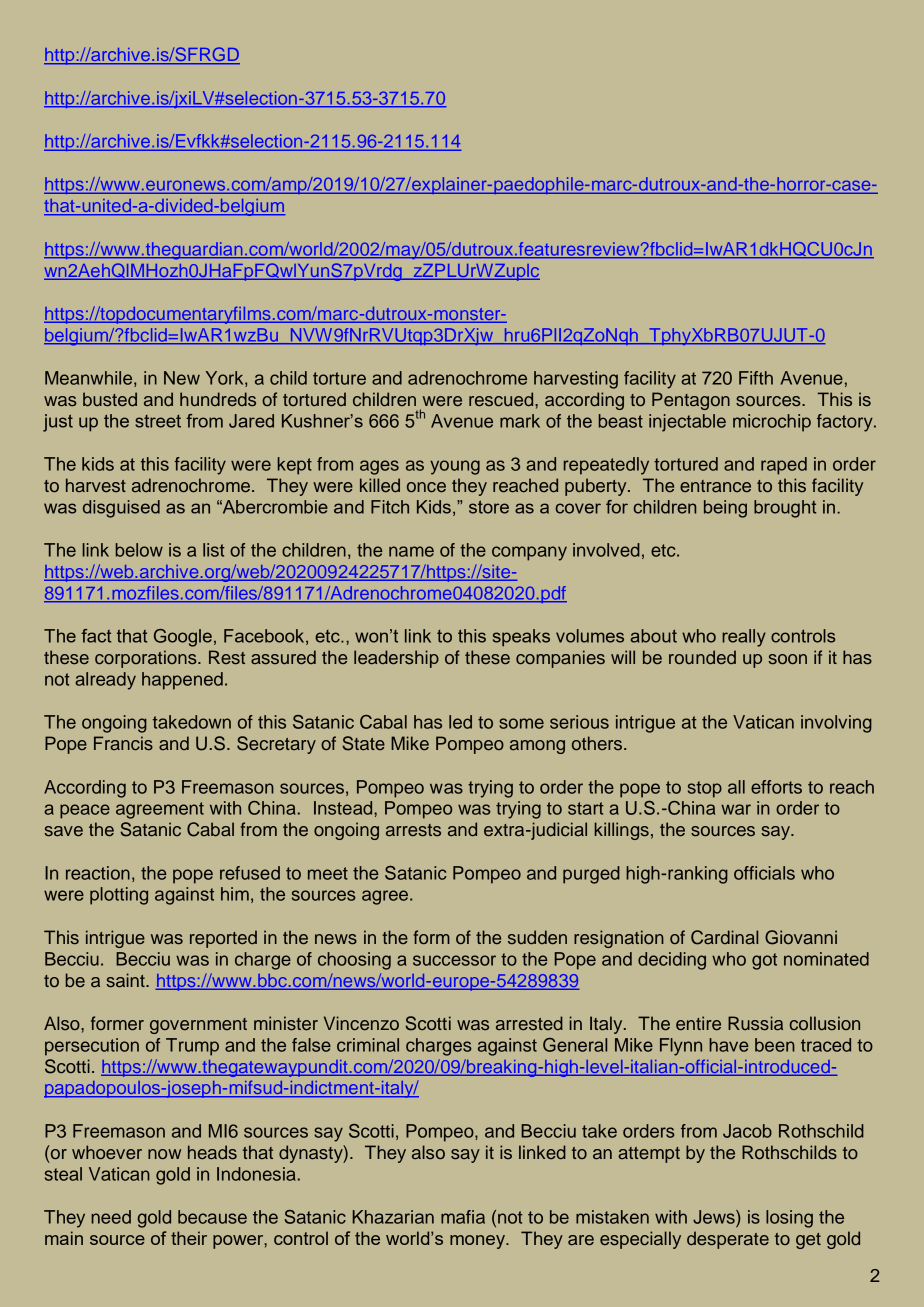 This image has height=1307, width=924. I want to click on Cardinal, so click(724, 937).
